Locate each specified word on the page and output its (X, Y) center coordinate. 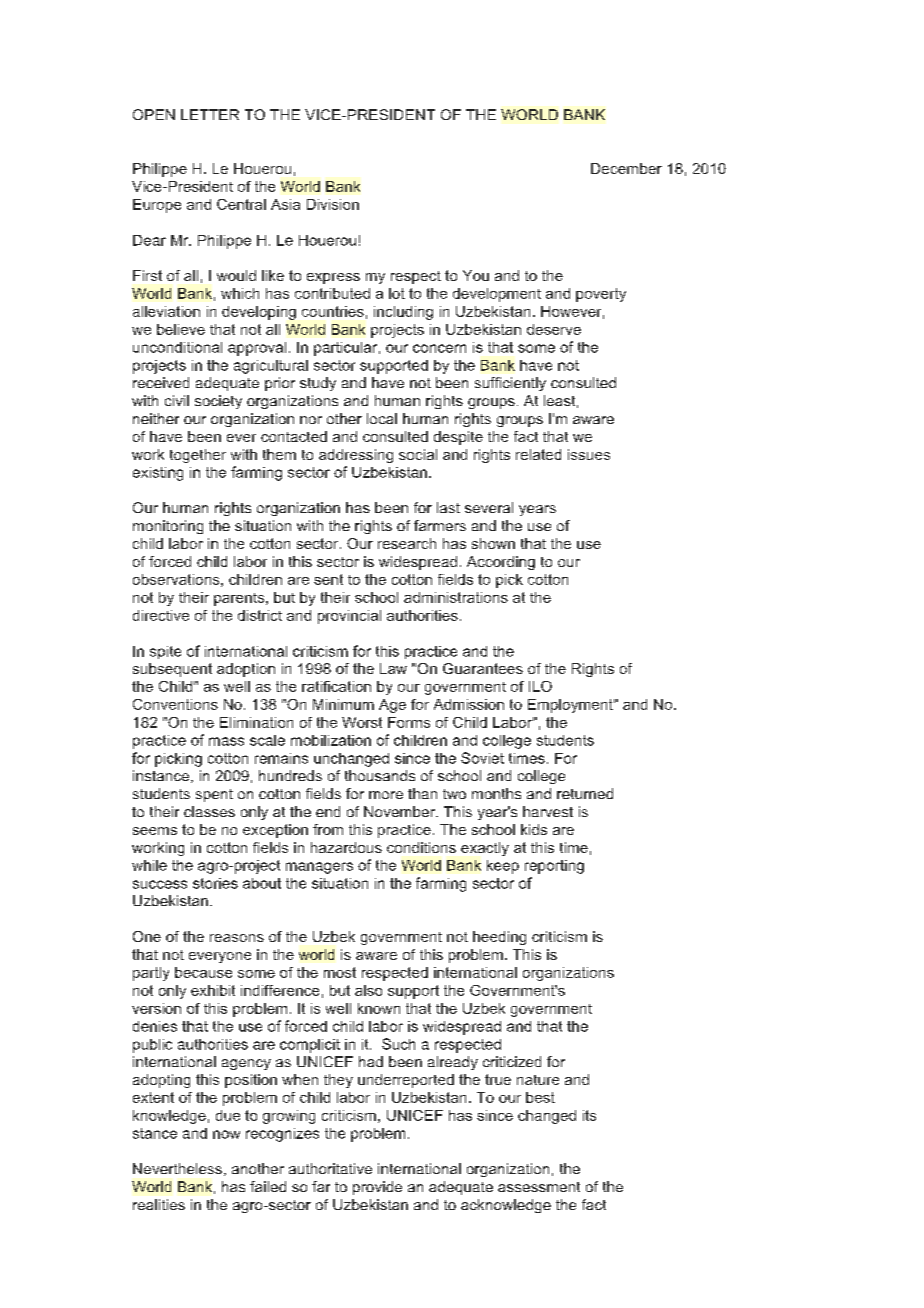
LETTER (210, 114)
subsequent (172, 670)
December (626, 168)
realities (159, 1204)
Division (333, 204)
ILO (540, 686)
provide (377, 1188)
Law (393, 668)
